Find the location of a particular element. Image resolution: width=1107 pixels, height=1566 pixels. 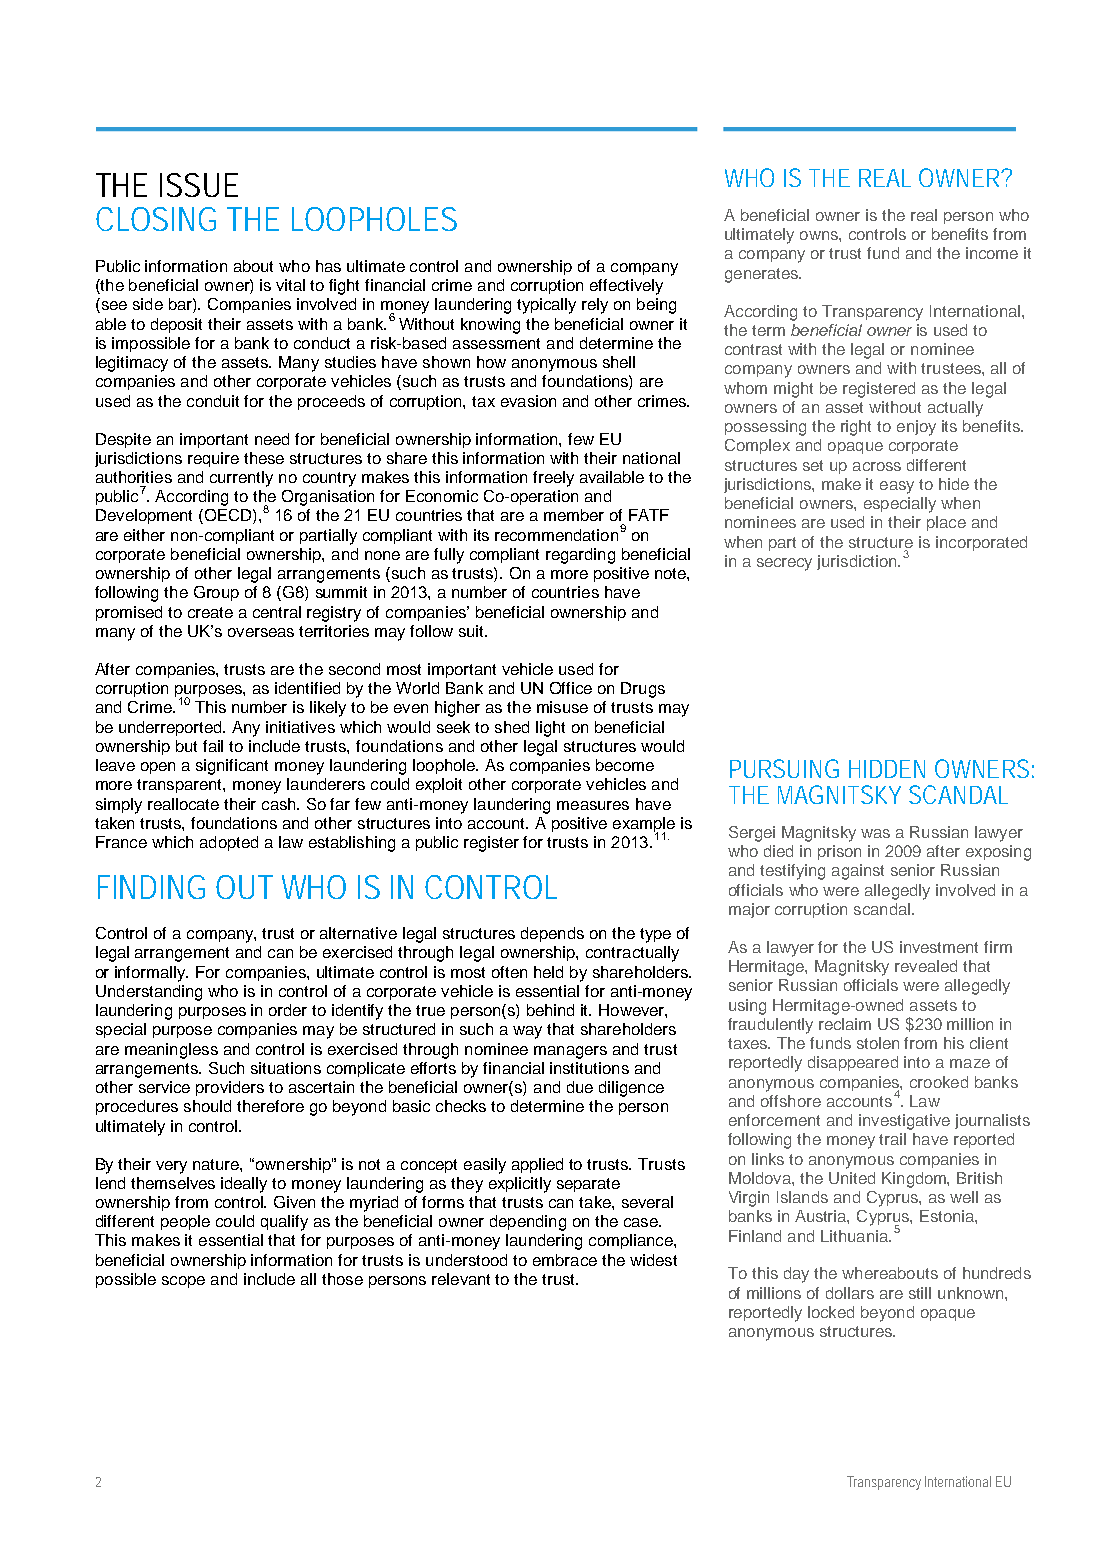

order is located at coordinates (288, 1010).
